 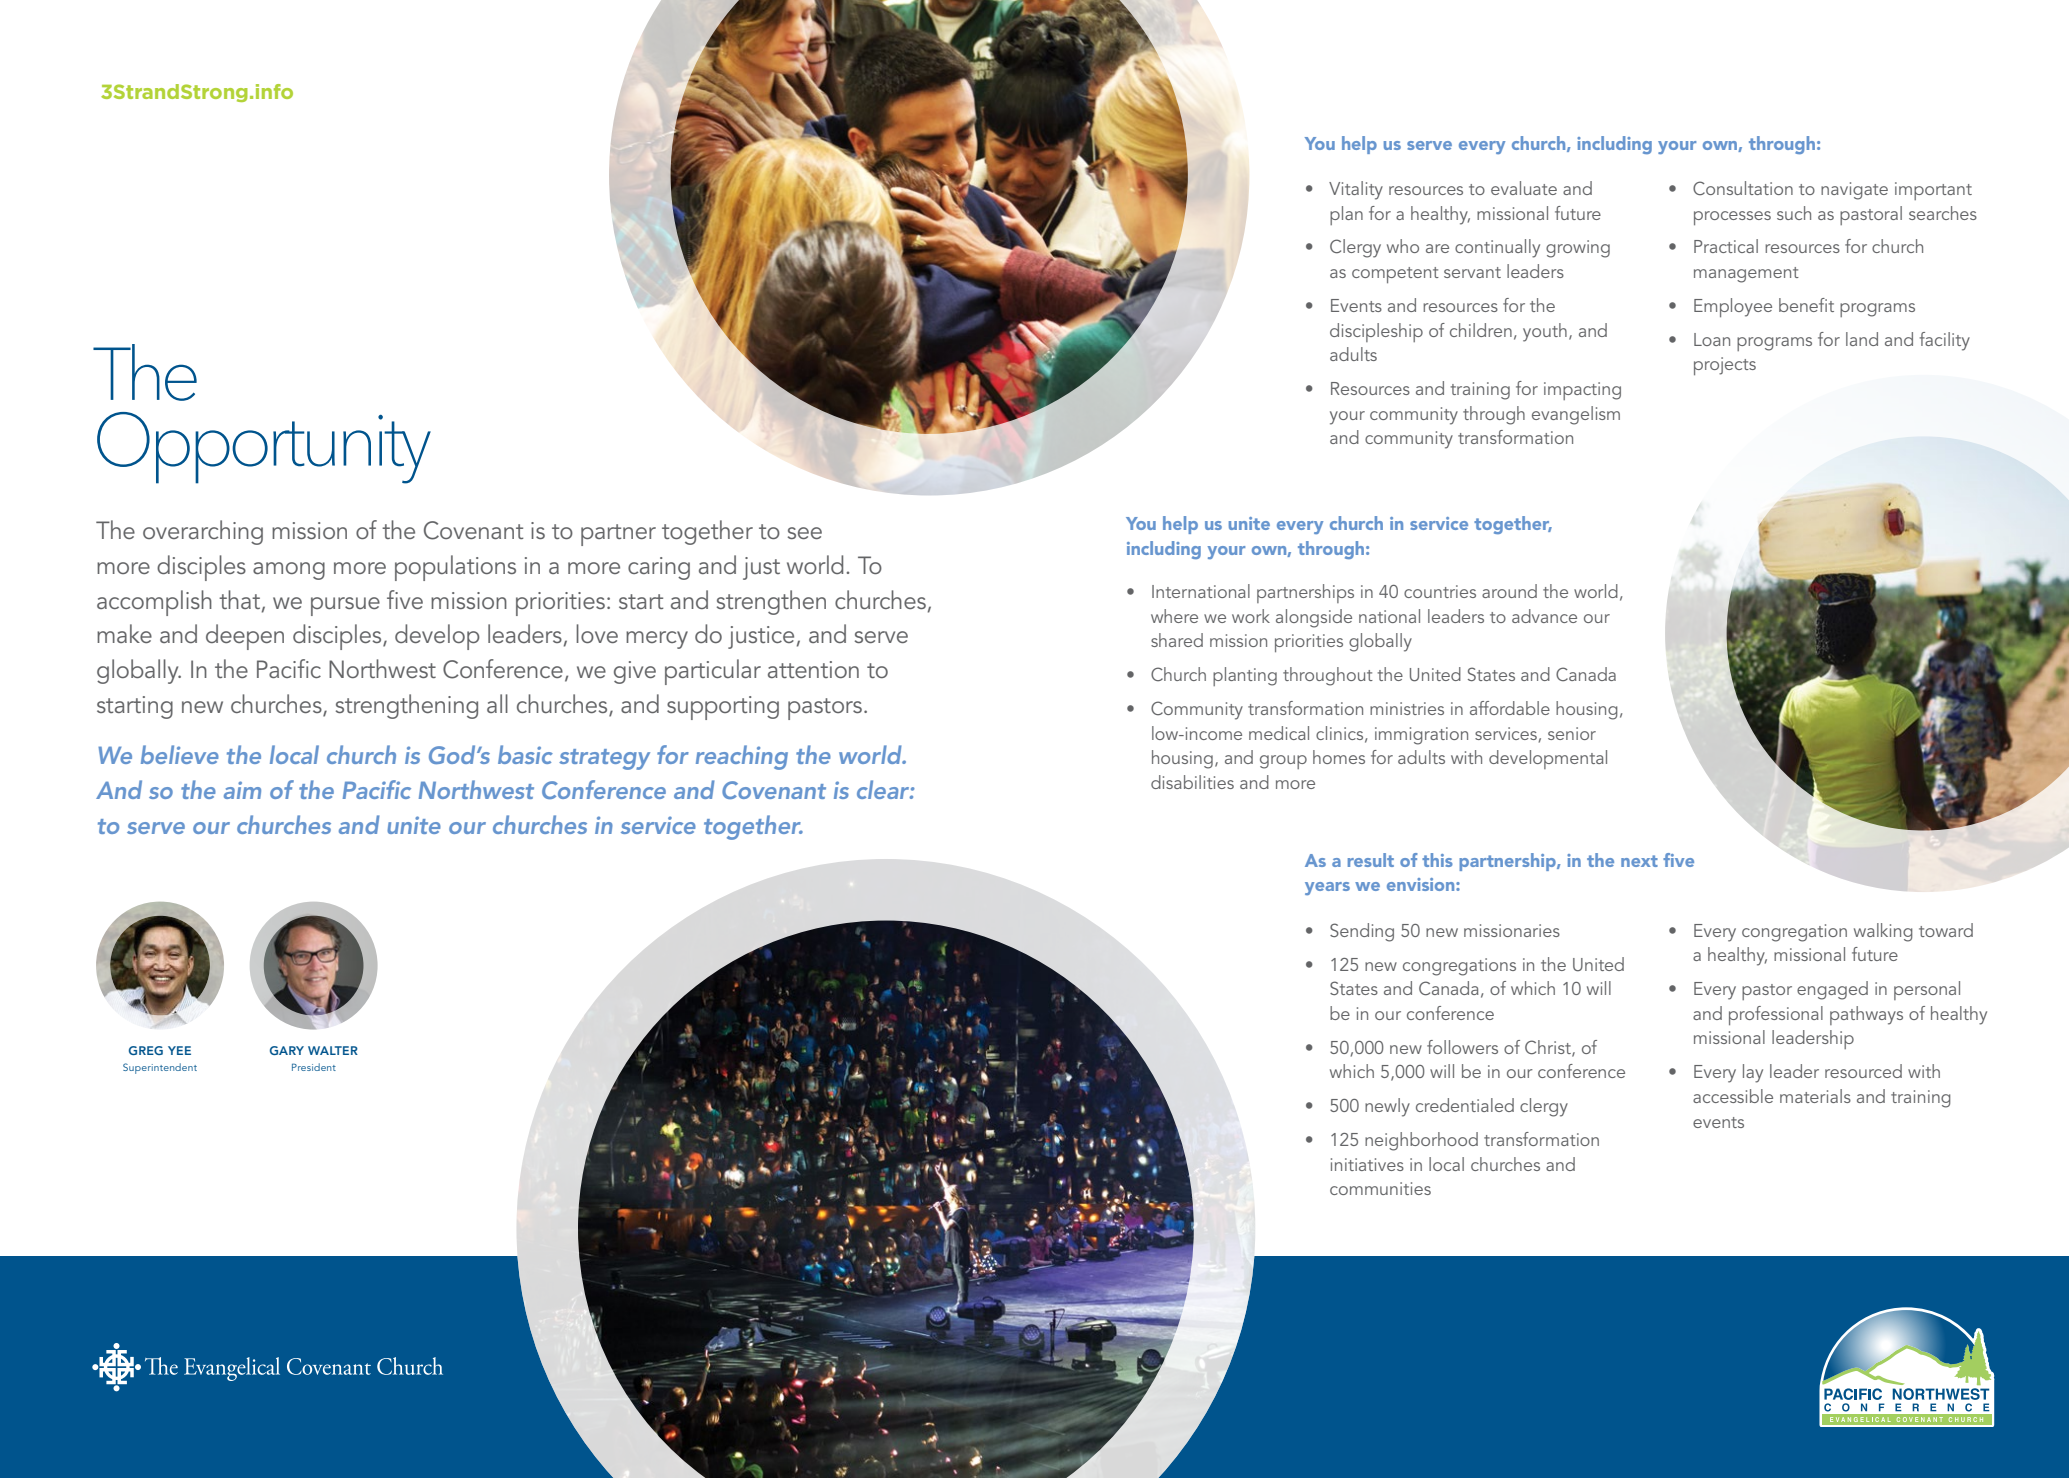 I want to click on President, so click(x=314, y=1067).
